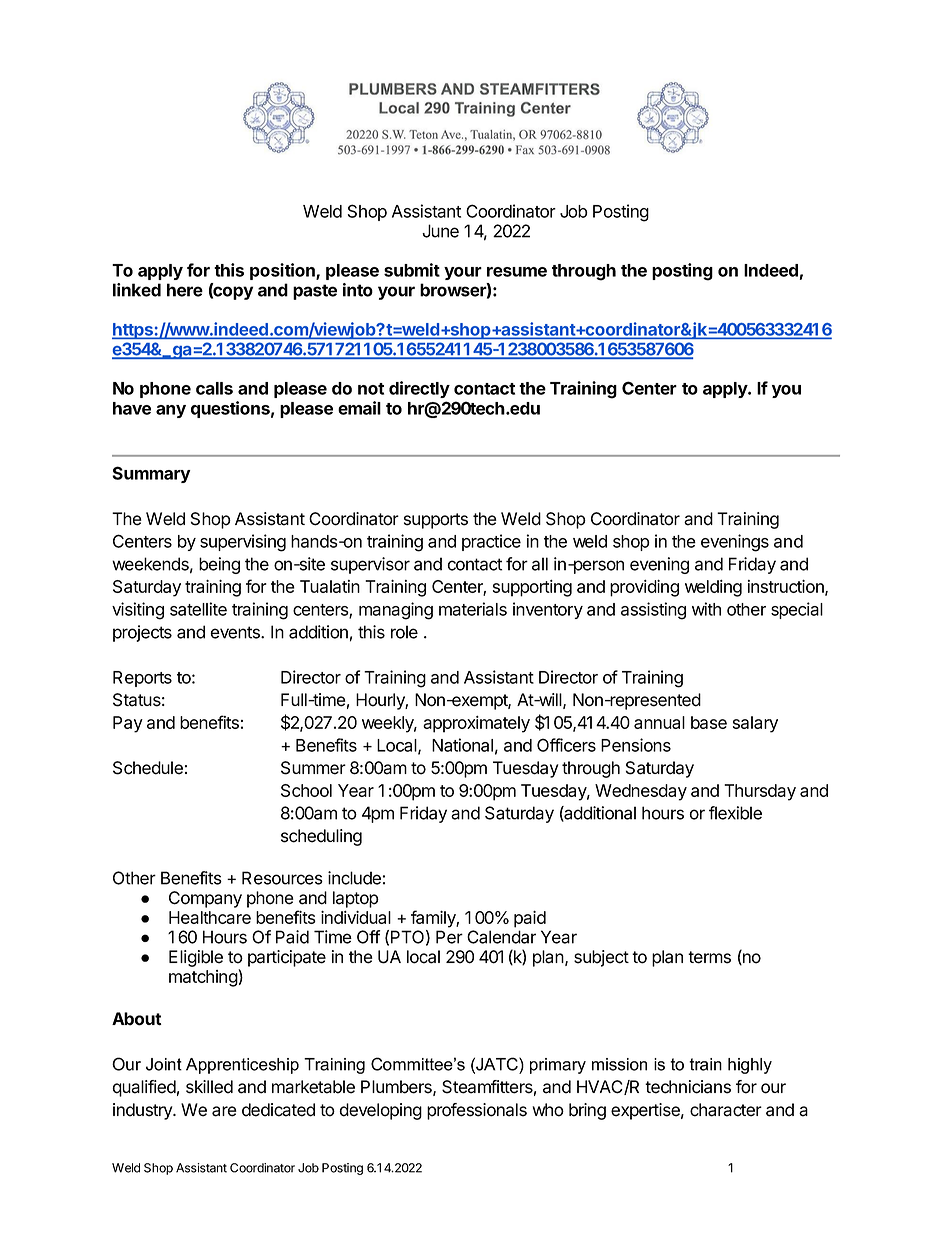 The width and height of the document is (952, 1233). I want to click on June, so click(440, 231).
